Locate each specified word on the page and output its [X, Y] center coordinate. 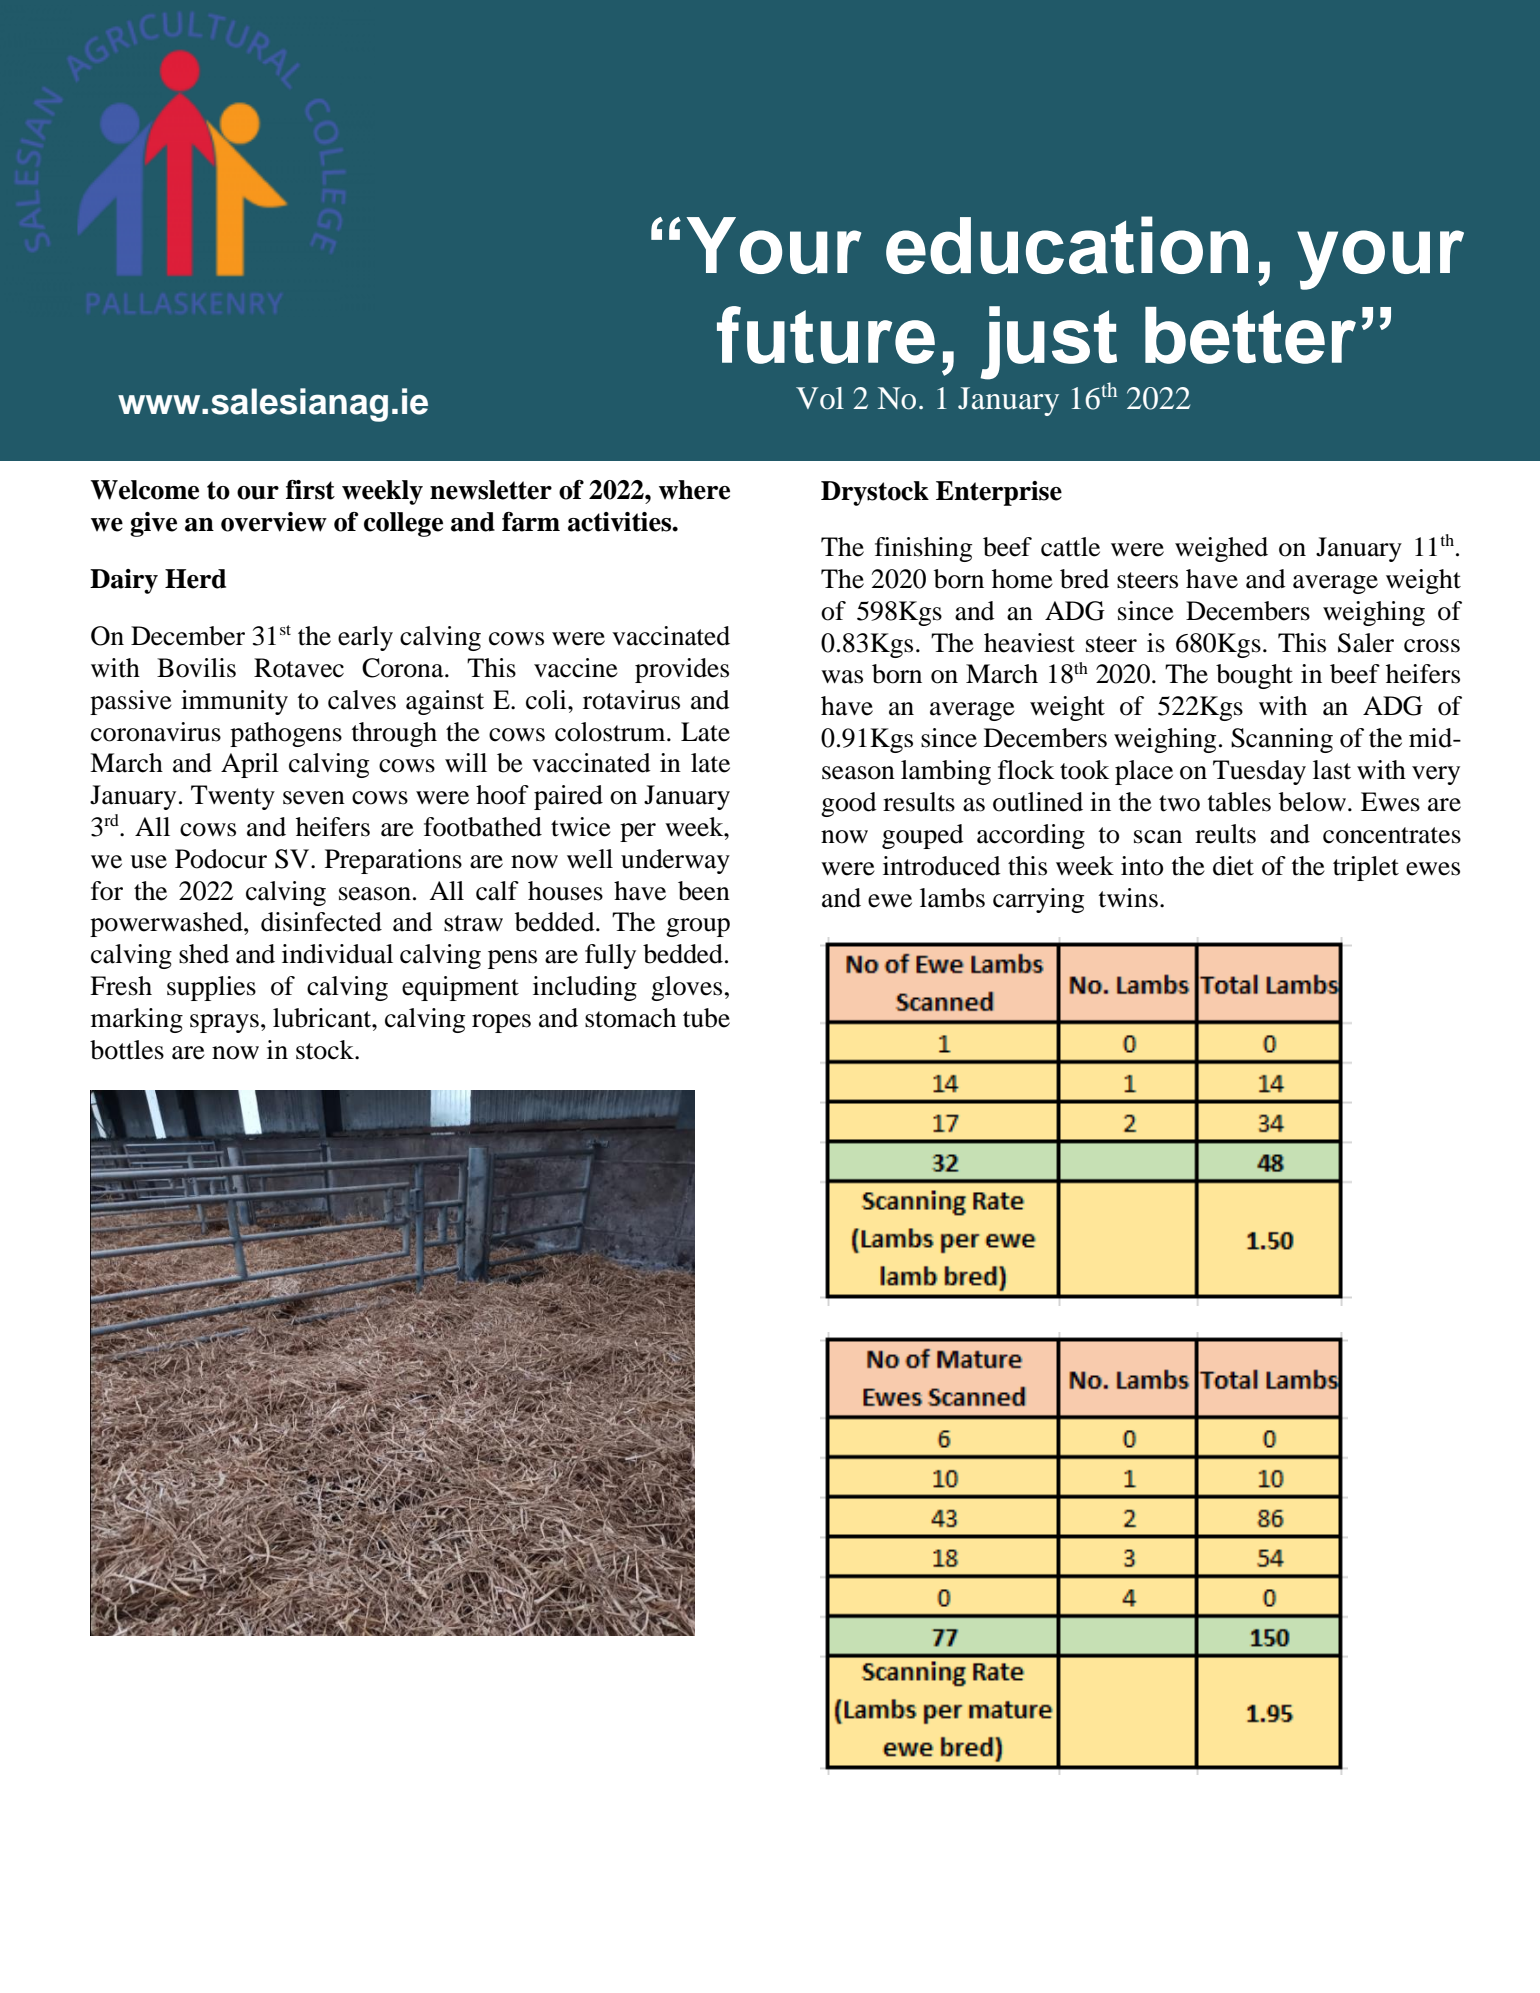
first [310, 490]
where [694, 490]
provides [682, 670]
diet [1233, 866]
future [826, 335]
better [1250, 335]
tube [706, 1018]
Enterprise [999, 493]
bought [1254, 676]
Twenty [233, 797]
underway [675, 861]
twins [1128, 898]
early [365, 638]
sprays [224, 1023]
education [1067, 245]
